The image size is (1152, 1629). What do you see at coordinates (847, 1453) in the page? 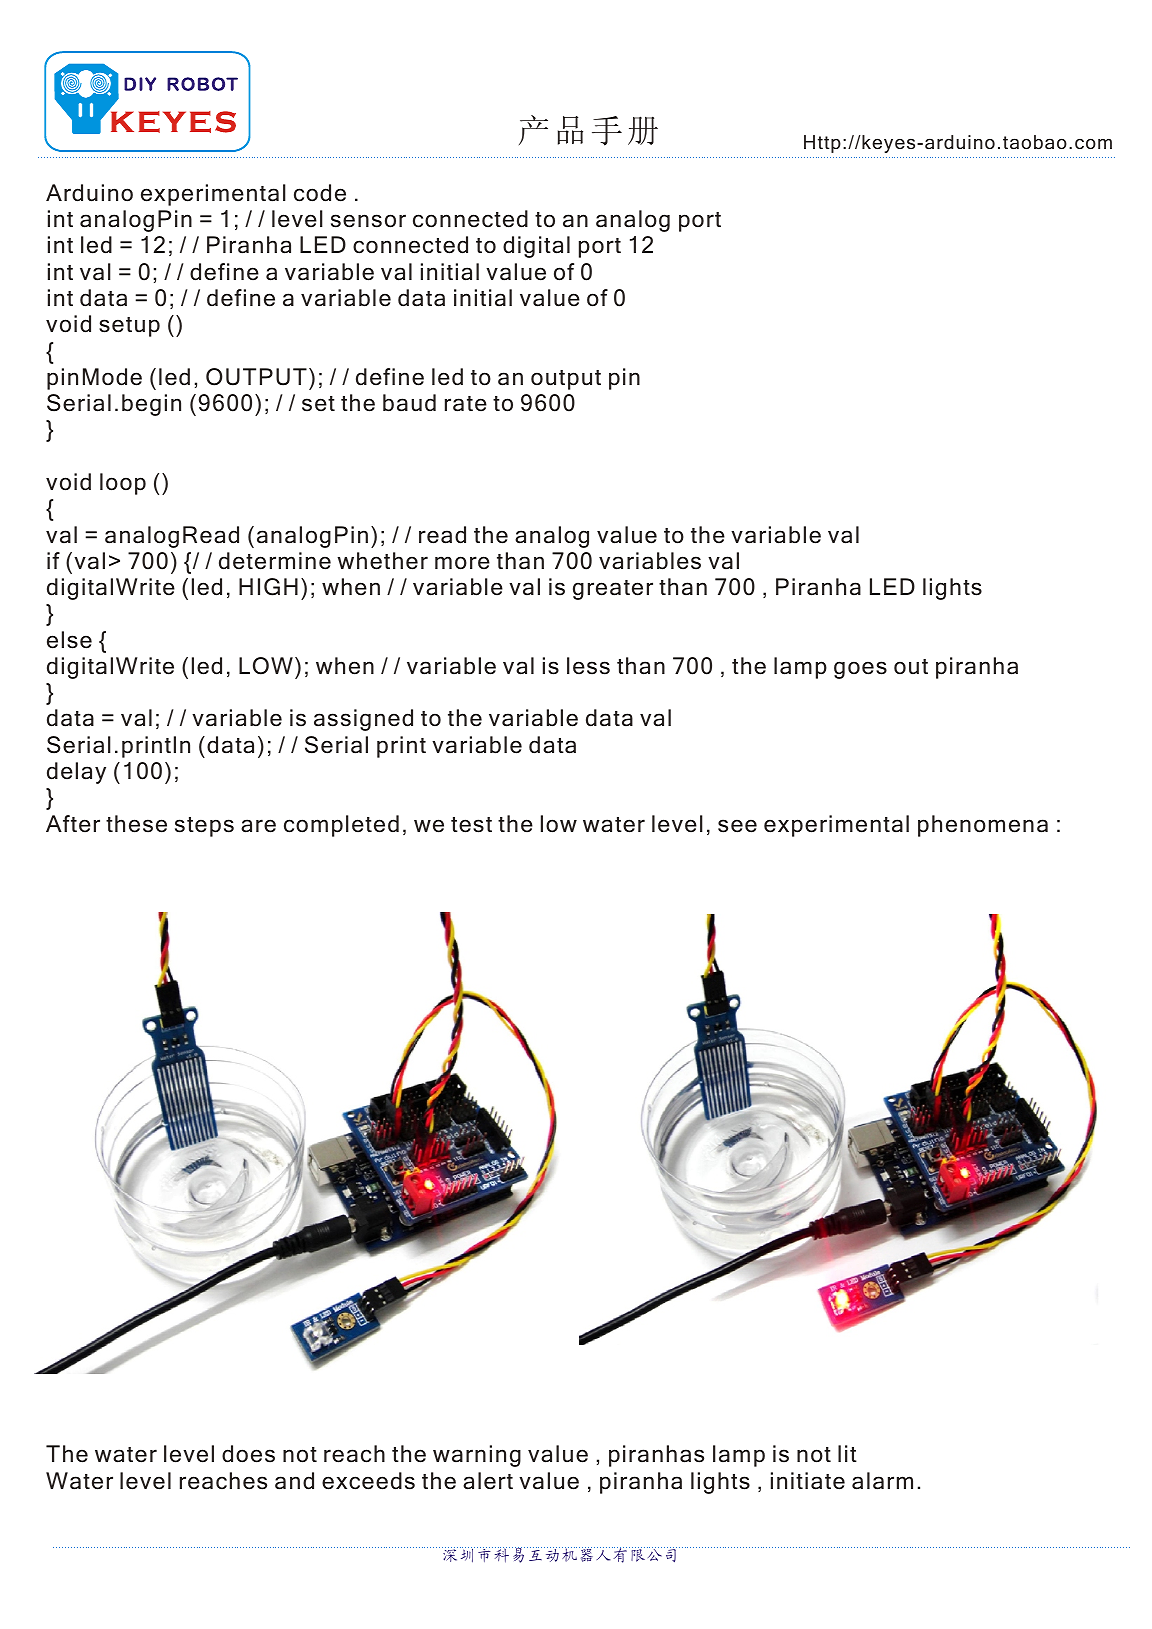
I see `lit` at bounding box center [847, 1453].
